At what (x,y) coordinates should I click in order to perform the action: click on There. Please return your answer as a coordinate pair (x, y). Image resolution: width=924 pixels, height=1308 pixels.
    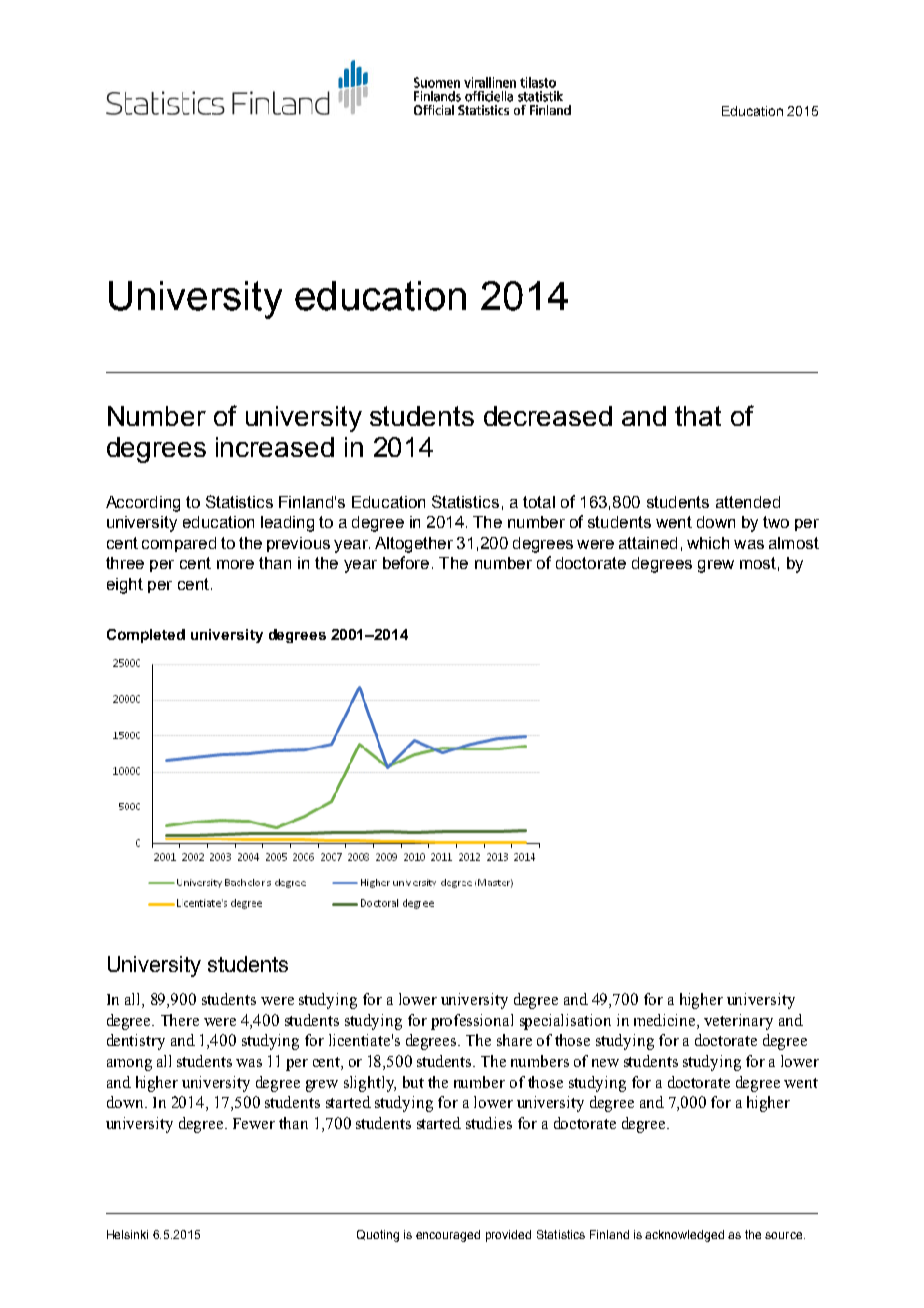
    Looking at the image, I should click on (180, 1020).
